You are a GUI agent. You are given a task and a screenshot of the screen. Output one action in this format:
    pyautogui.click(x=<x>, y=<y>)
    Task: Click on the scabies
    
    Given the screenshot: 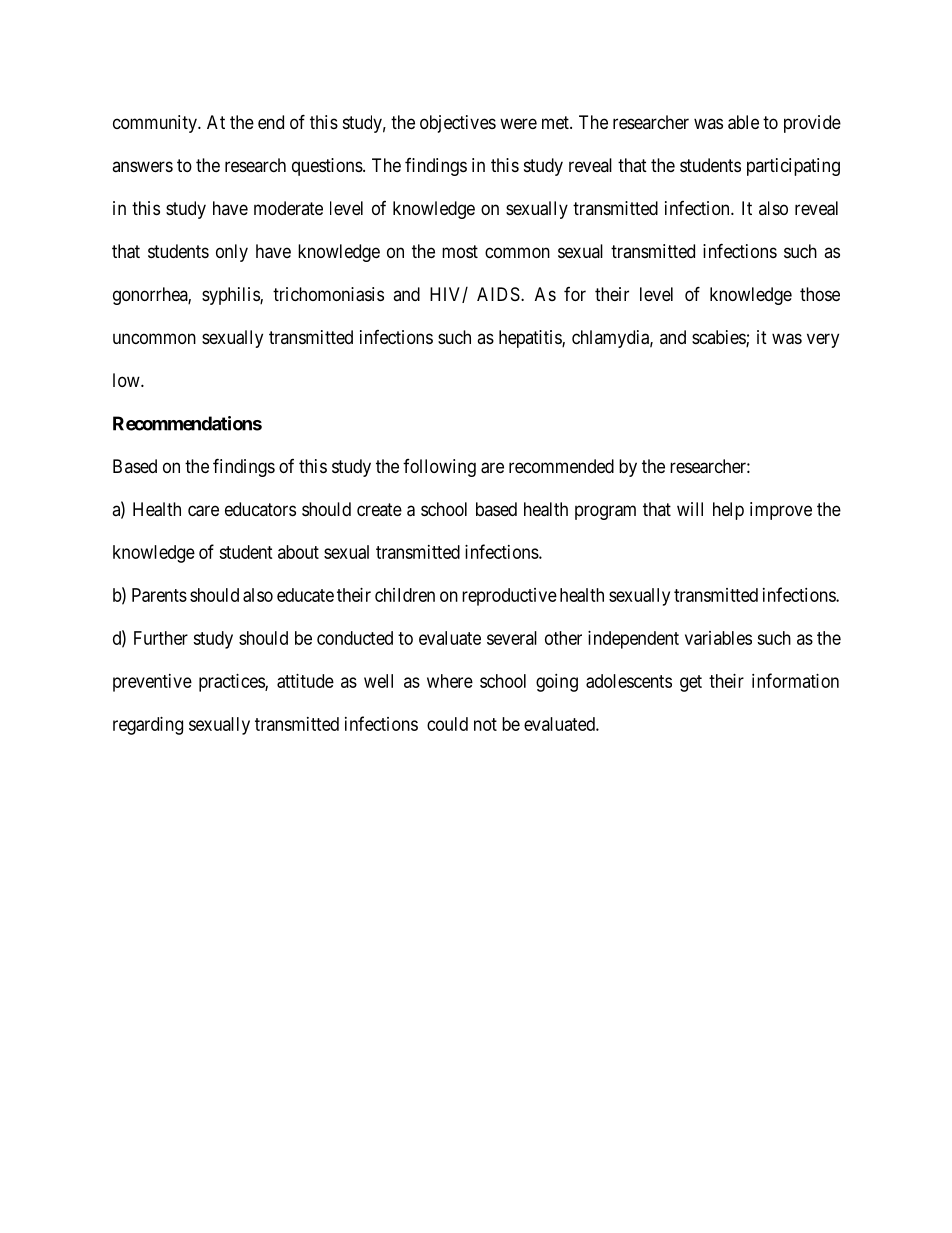 What is the action you would take?
    pyautogui.click(x=719, y=338)
